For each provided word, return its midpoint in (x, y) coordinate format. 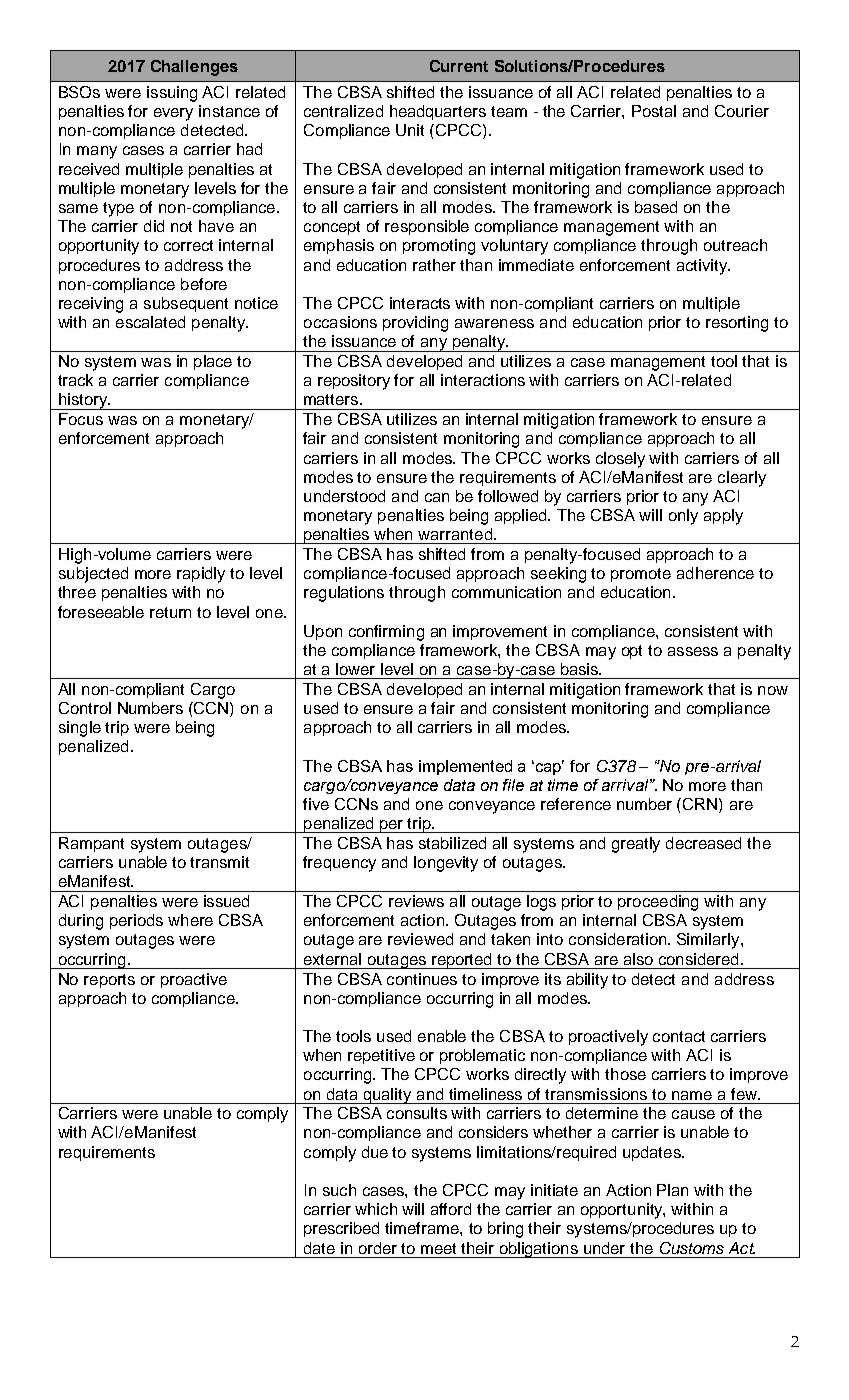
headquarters (438, 112)
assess (693, 651)
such (339, 1190)
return (170, 612)
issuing (172, 94)
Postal (654, 111)
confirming (386, 633)
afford (451, 1209)
